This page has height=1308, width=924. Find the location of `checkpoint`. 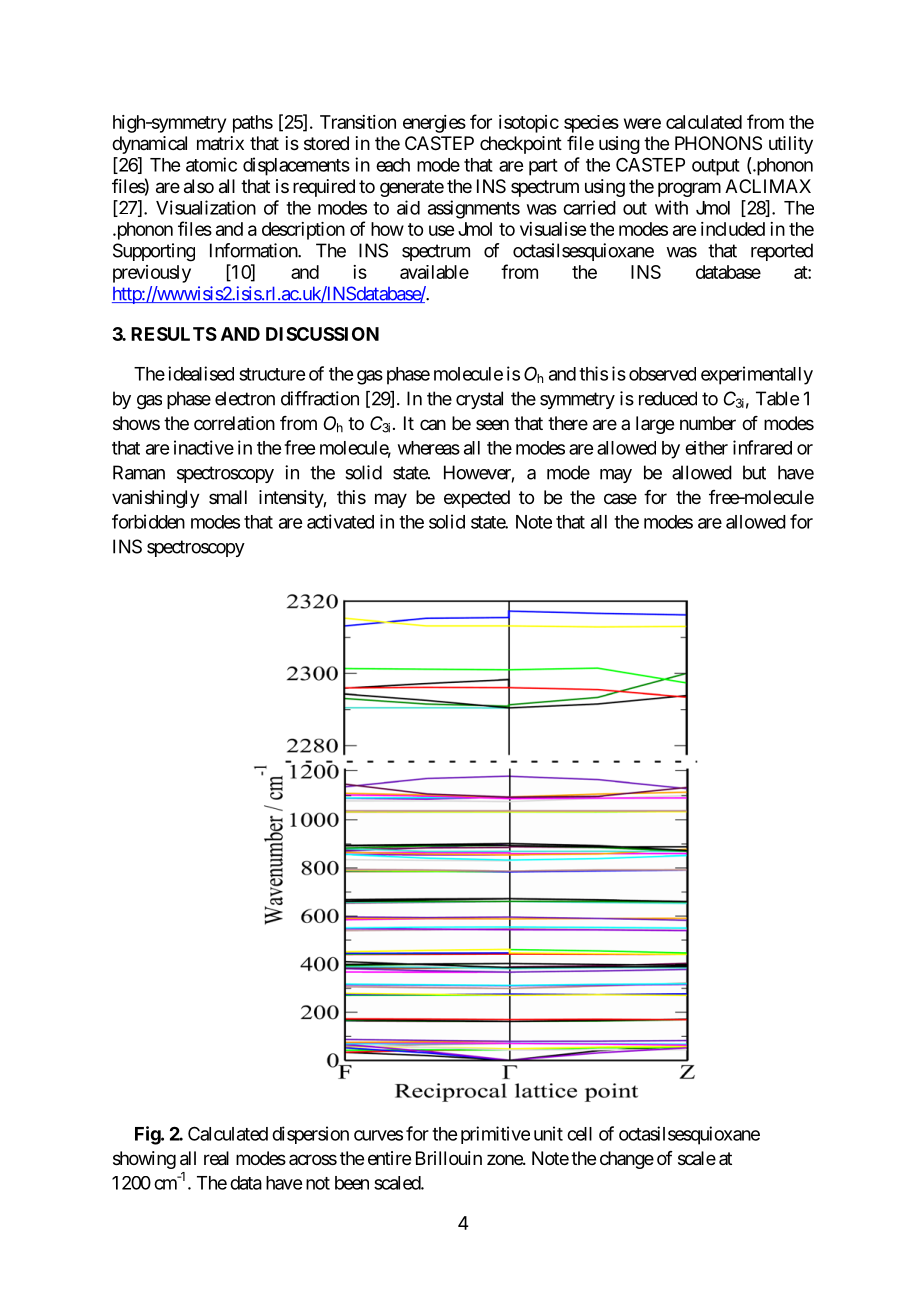

checkpoint is located at coordinates (521, 145).
